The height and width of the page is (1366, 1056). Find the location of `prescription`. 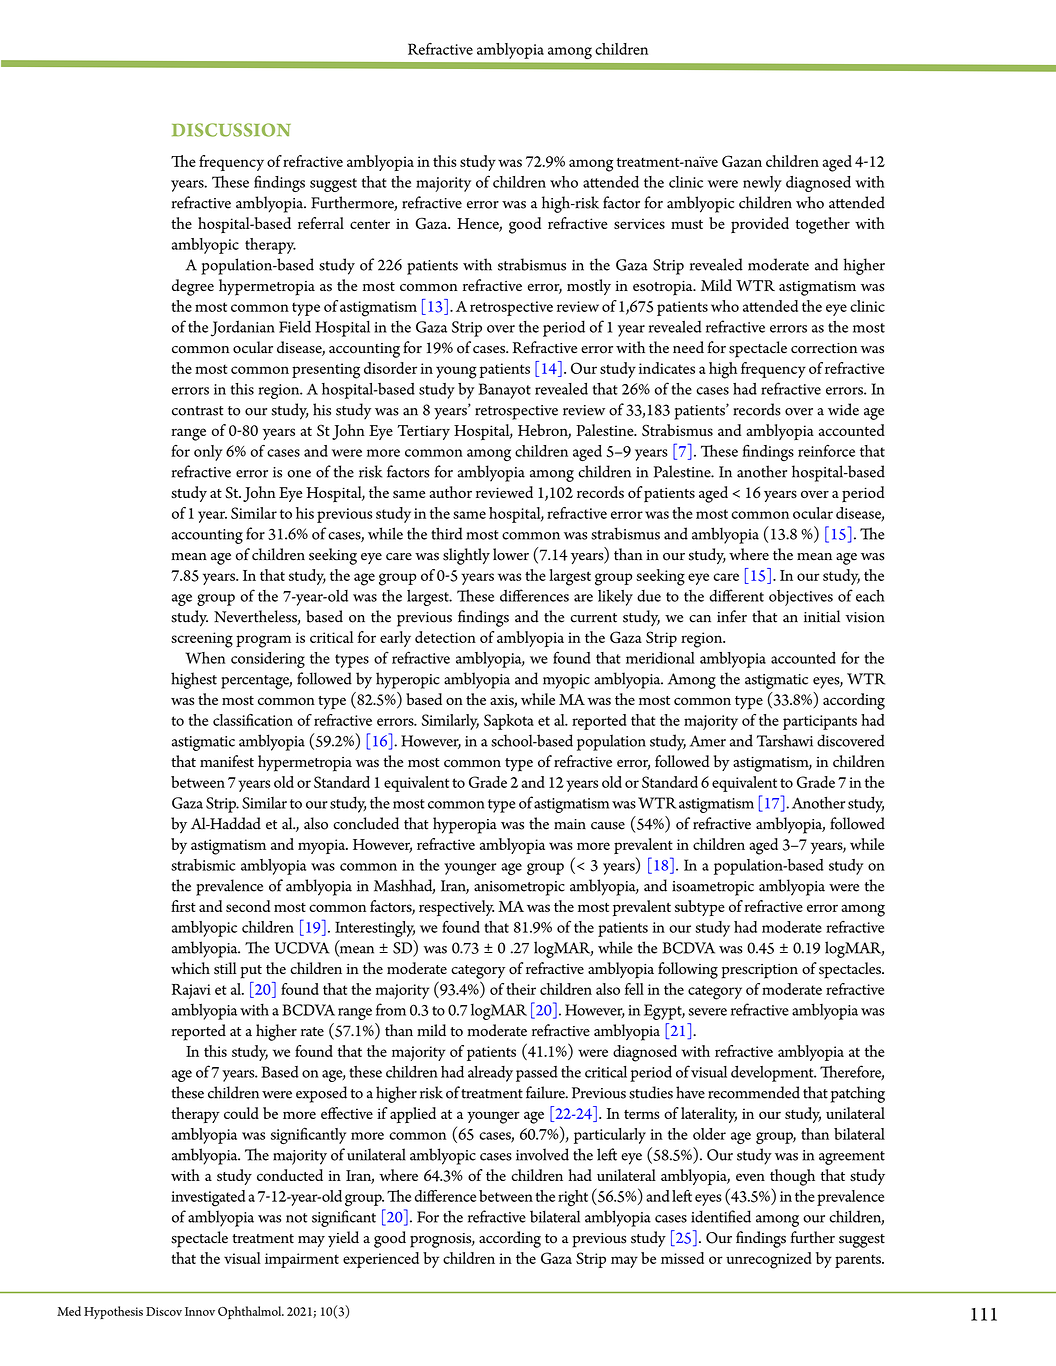

prescription is located at coordinates (760, 971).
